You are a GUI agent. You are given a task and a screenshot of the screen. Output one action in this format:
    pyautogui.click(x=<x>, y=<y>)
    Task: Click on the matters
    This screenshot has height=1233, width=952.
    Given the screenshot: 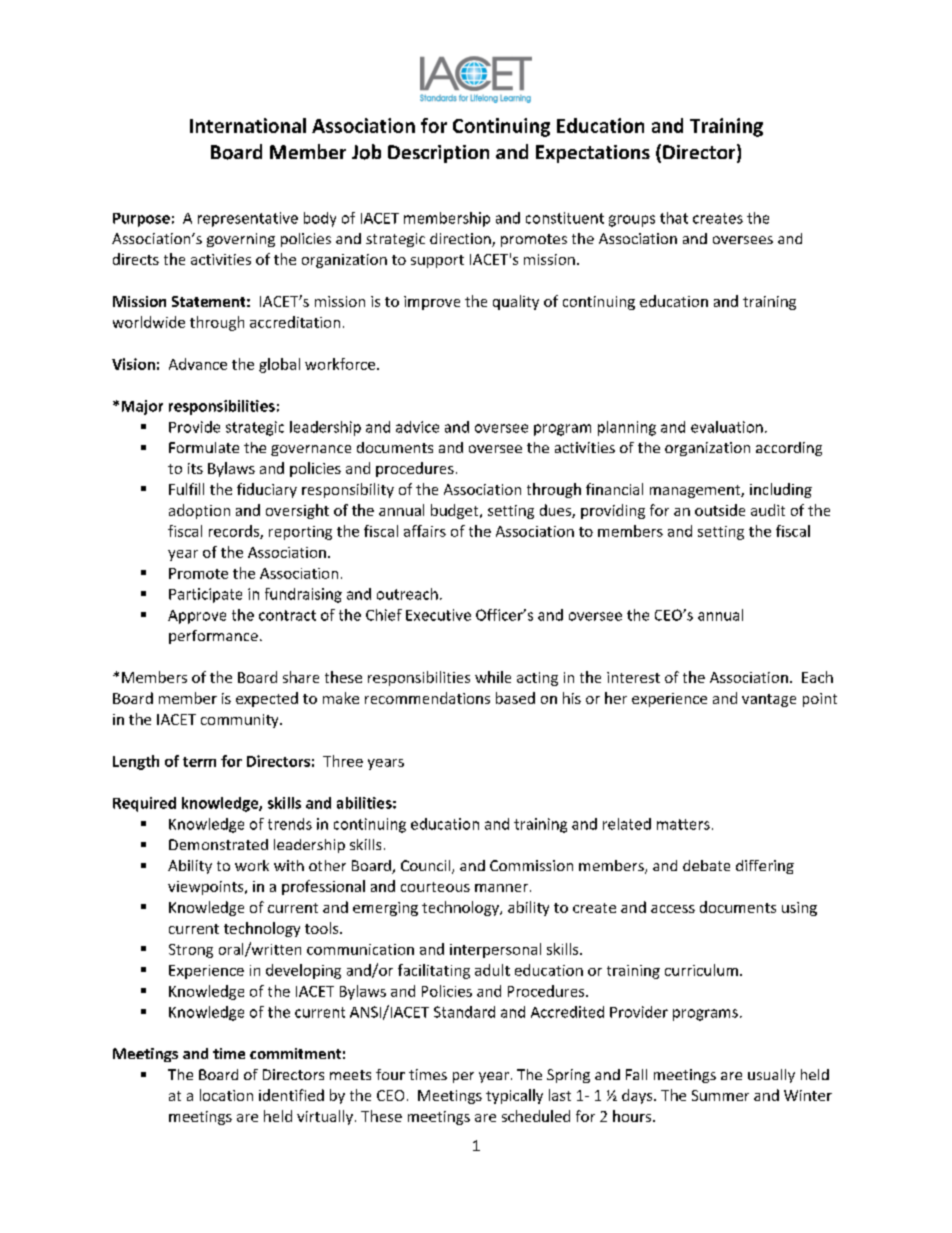 What is the action you would take?
    pyautogui.click(x=683, y=824)
